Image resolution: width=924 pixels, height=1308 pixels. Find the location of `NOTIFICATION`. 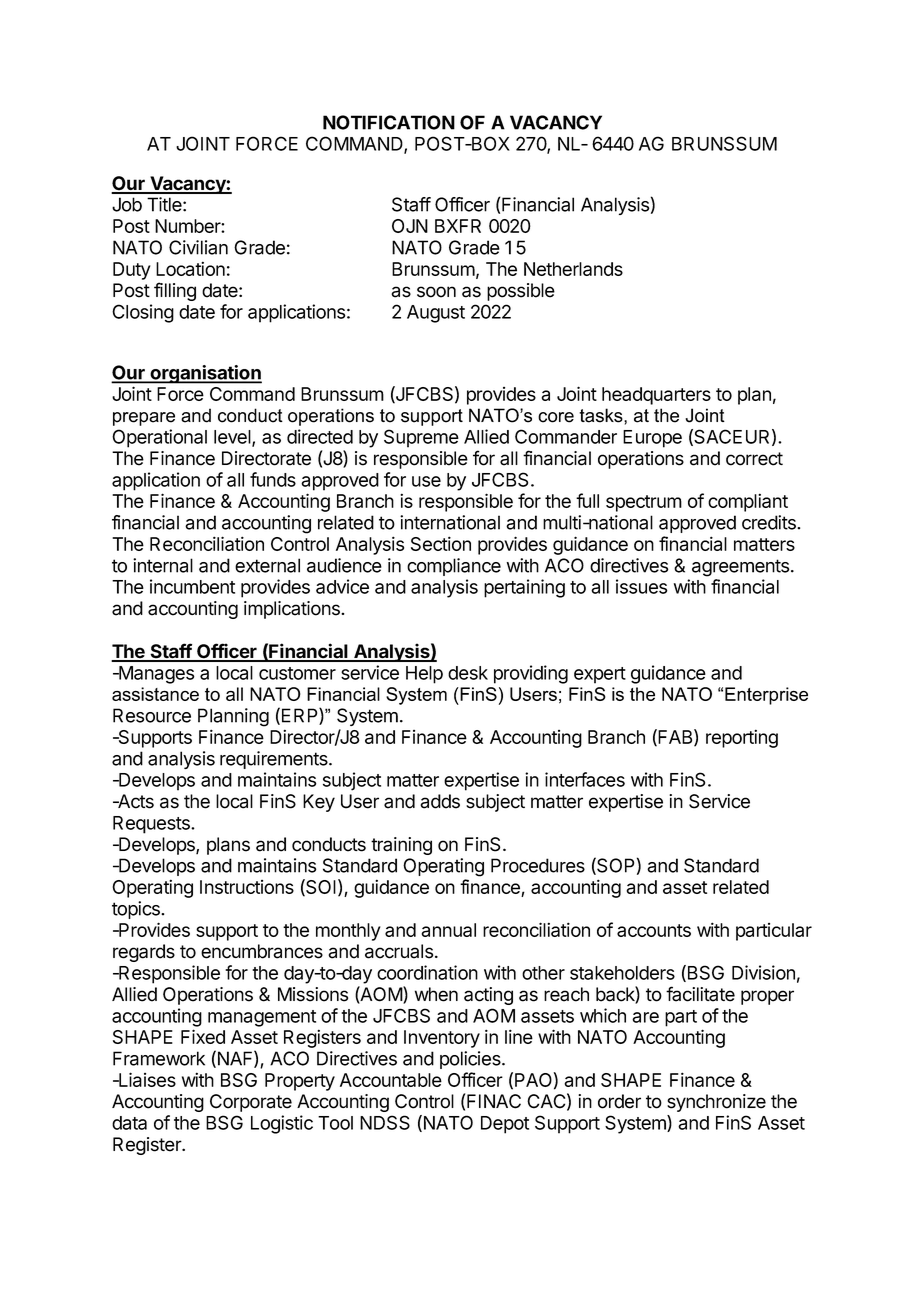

NOTIFICATION is located at coordinates (389, 122).
